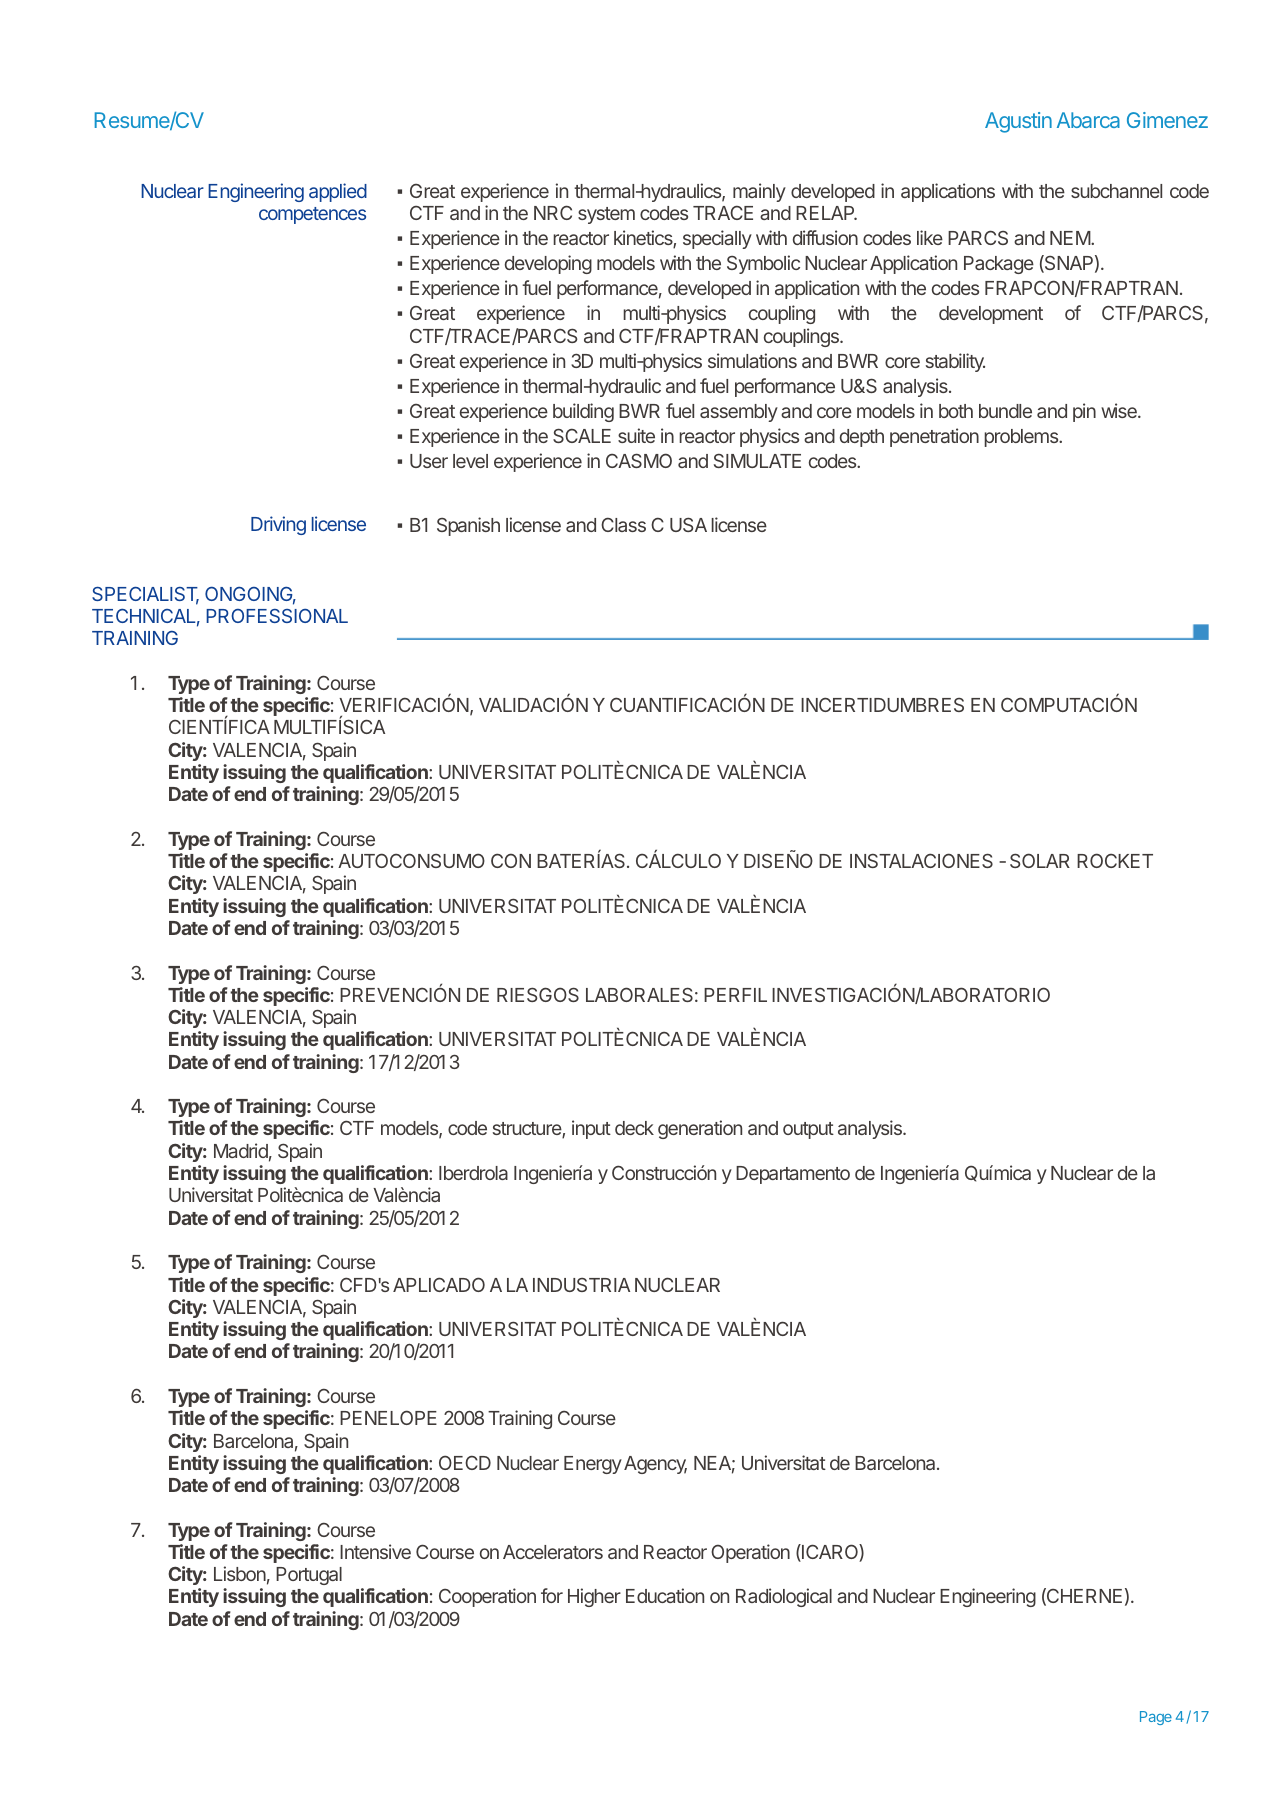  What do you see at coordinates (665, 1595) in the page?
I see `Education` at bounding box center [665, 1595].
